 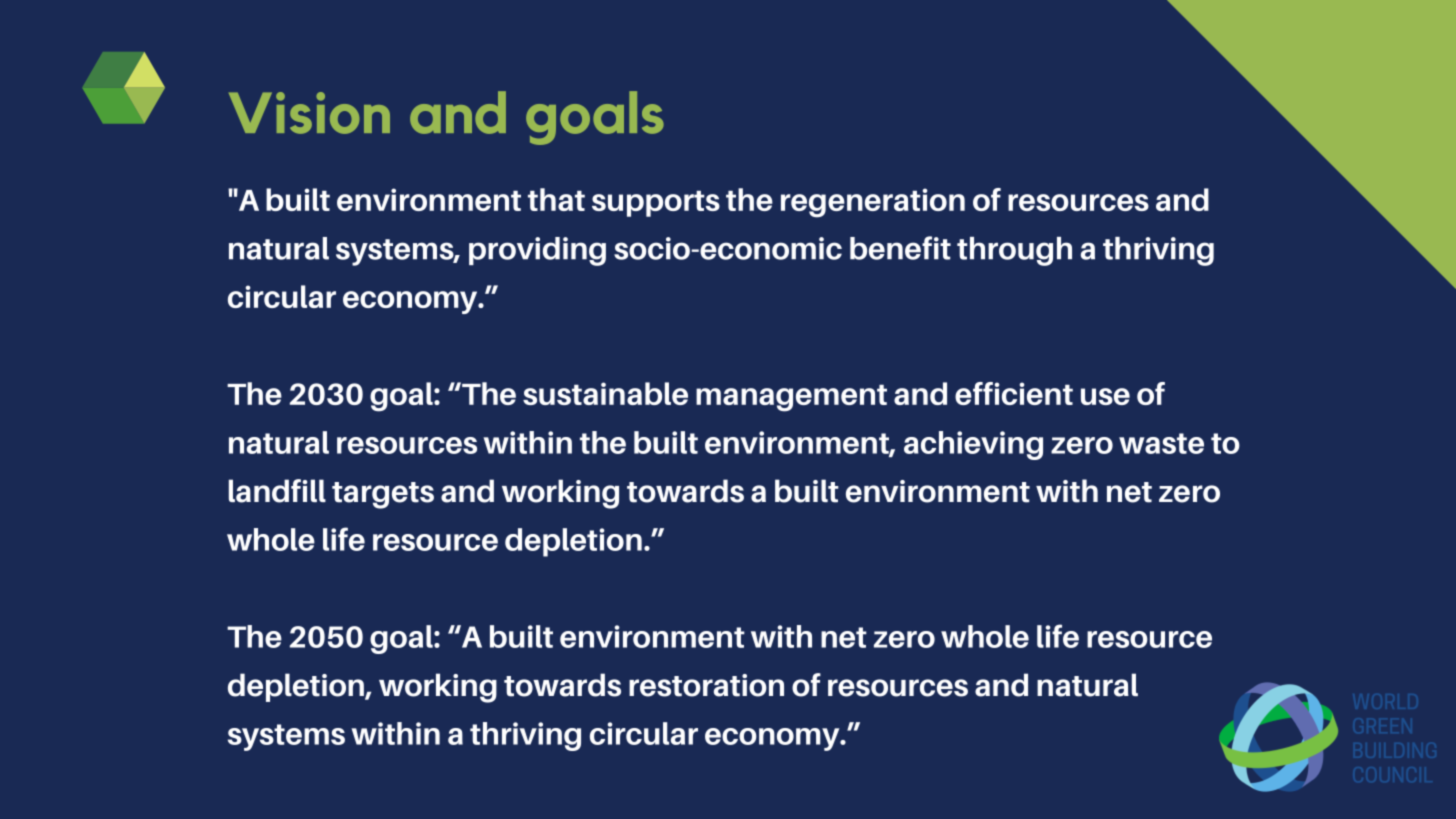 What do you see at coordinates (1014, 251) in the screenshot?
I see `through` at bounding box center [1014, 251].
